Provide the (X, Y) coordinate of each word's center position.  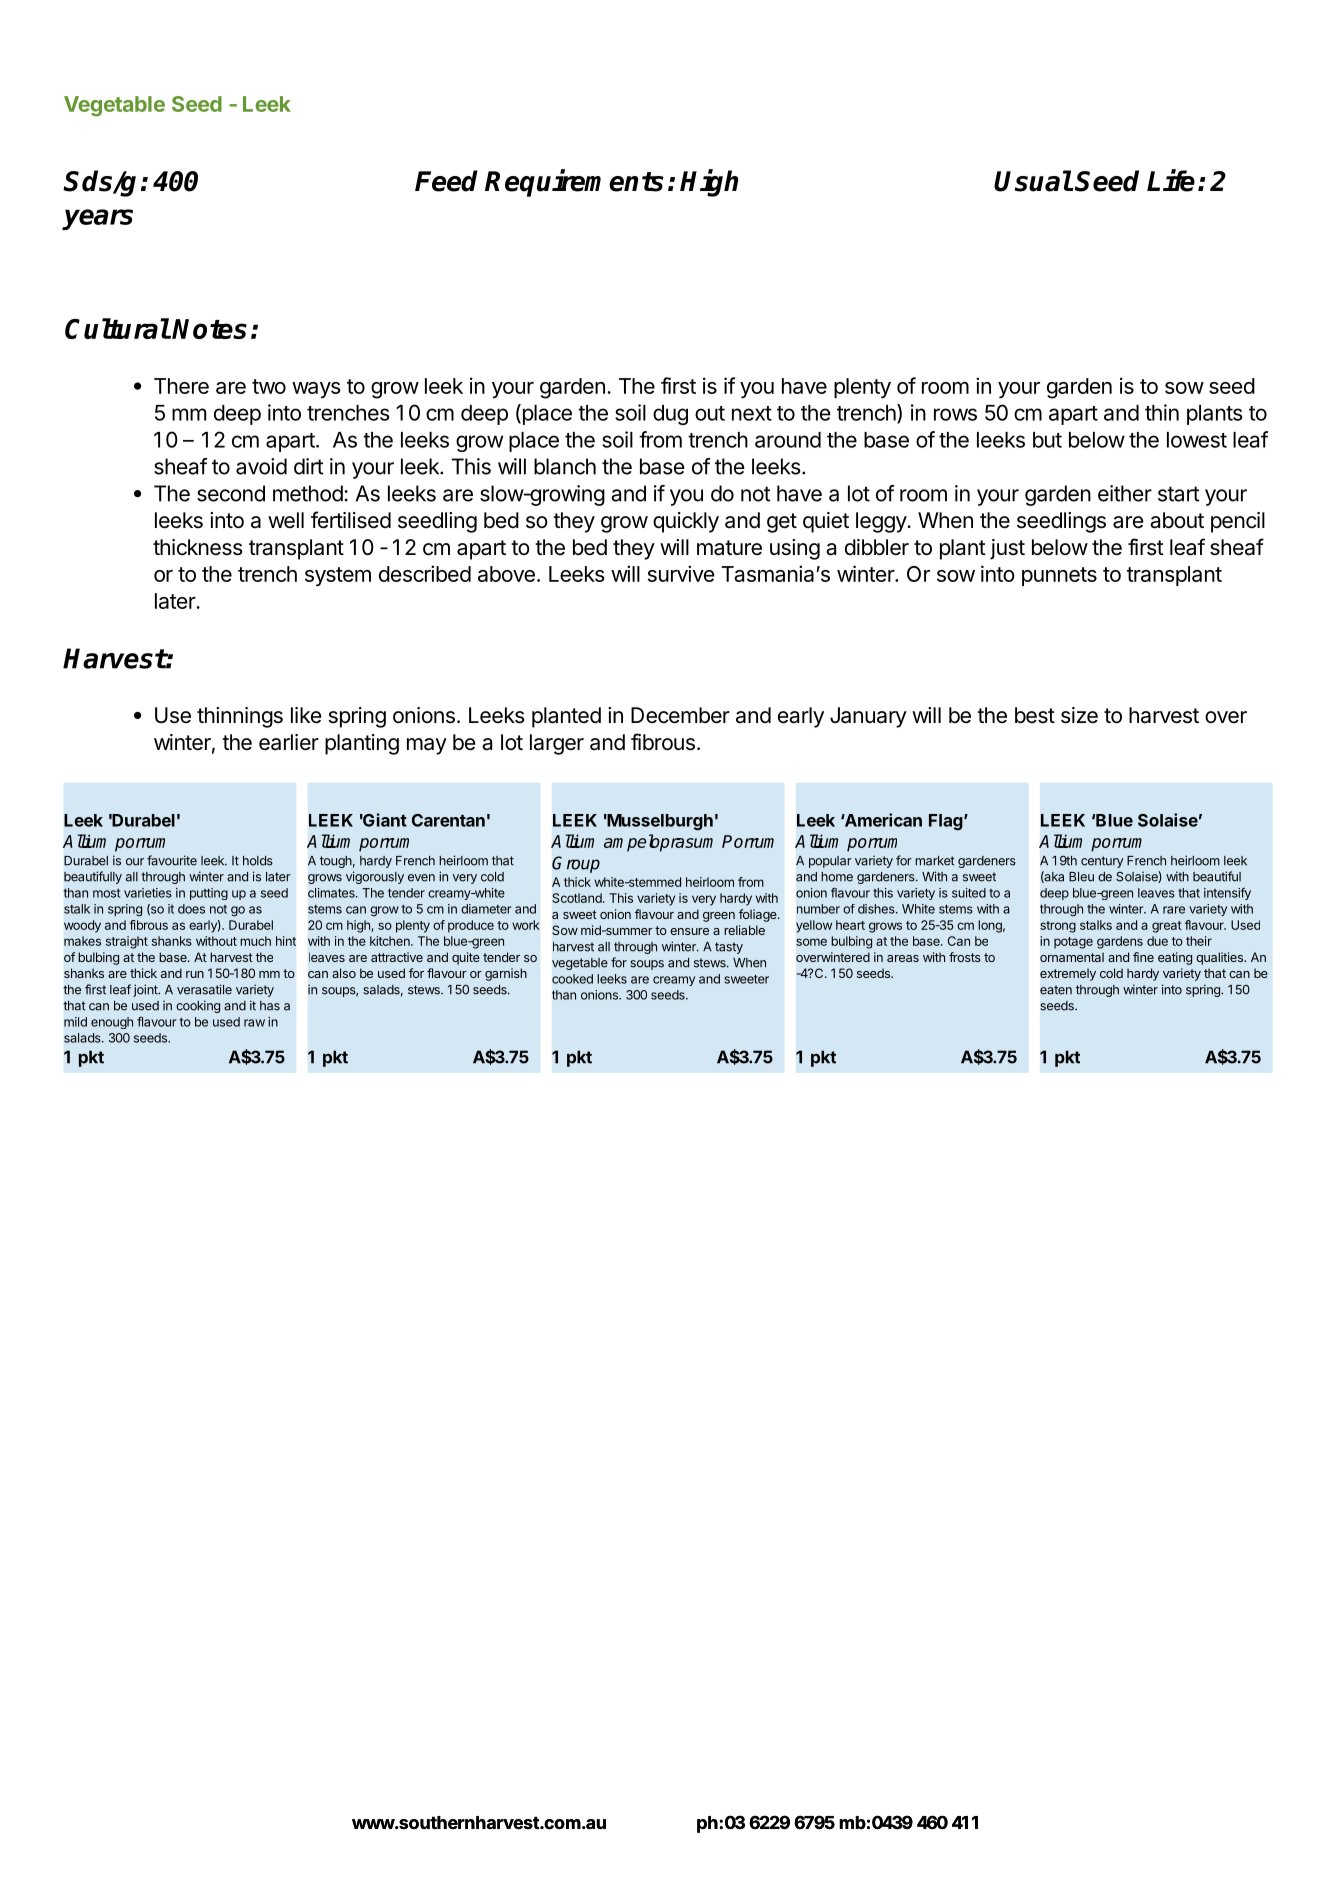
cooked (572, 979)
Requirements (574, 183)
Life (1171, 180)
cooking (198, 1006)
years (97, 219)
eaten (1056, 990)
